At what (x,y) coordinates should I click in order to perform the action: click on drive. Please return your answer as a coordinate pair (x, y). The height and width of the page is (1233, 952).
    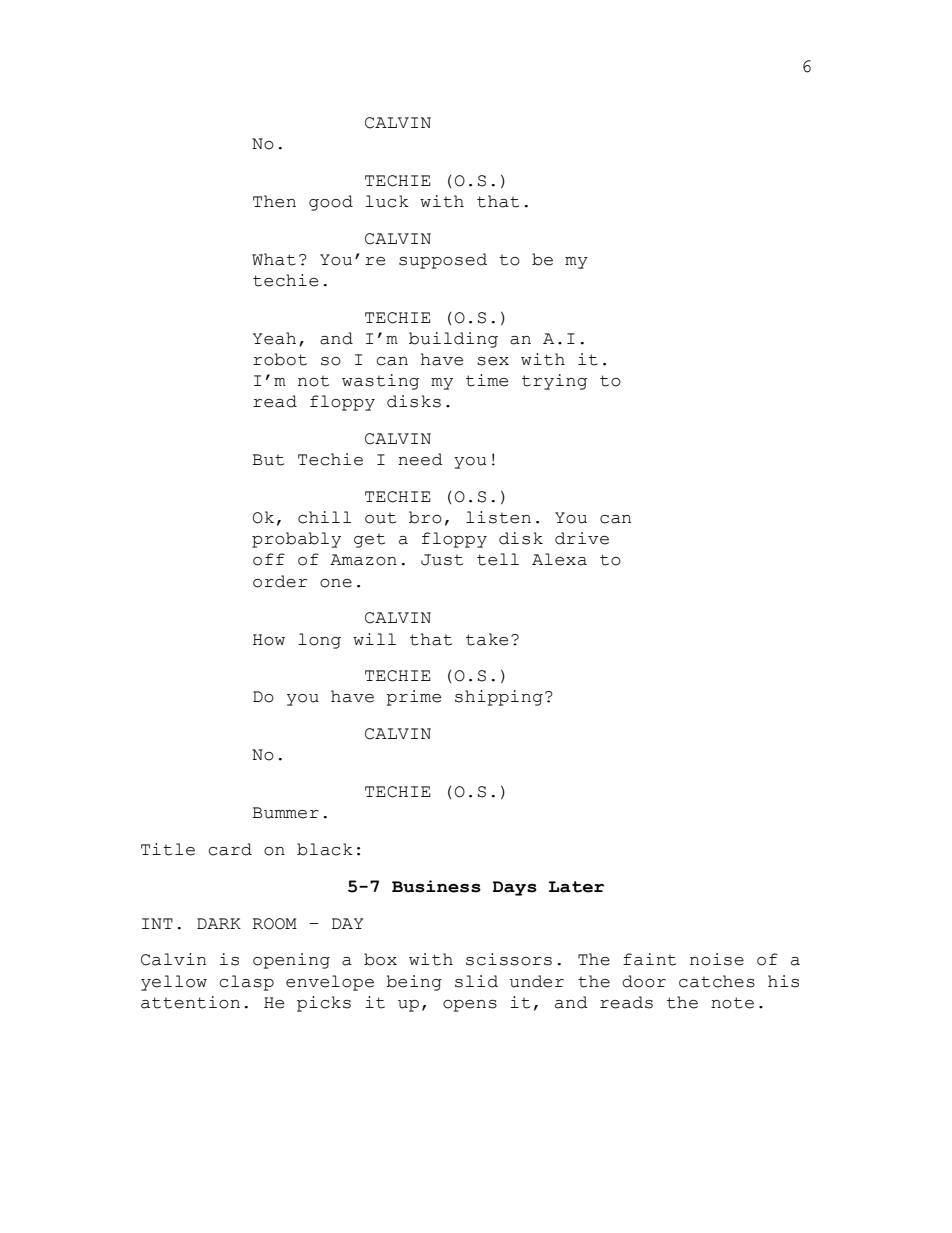
    Looking at the image, I should click on (582, 538).
